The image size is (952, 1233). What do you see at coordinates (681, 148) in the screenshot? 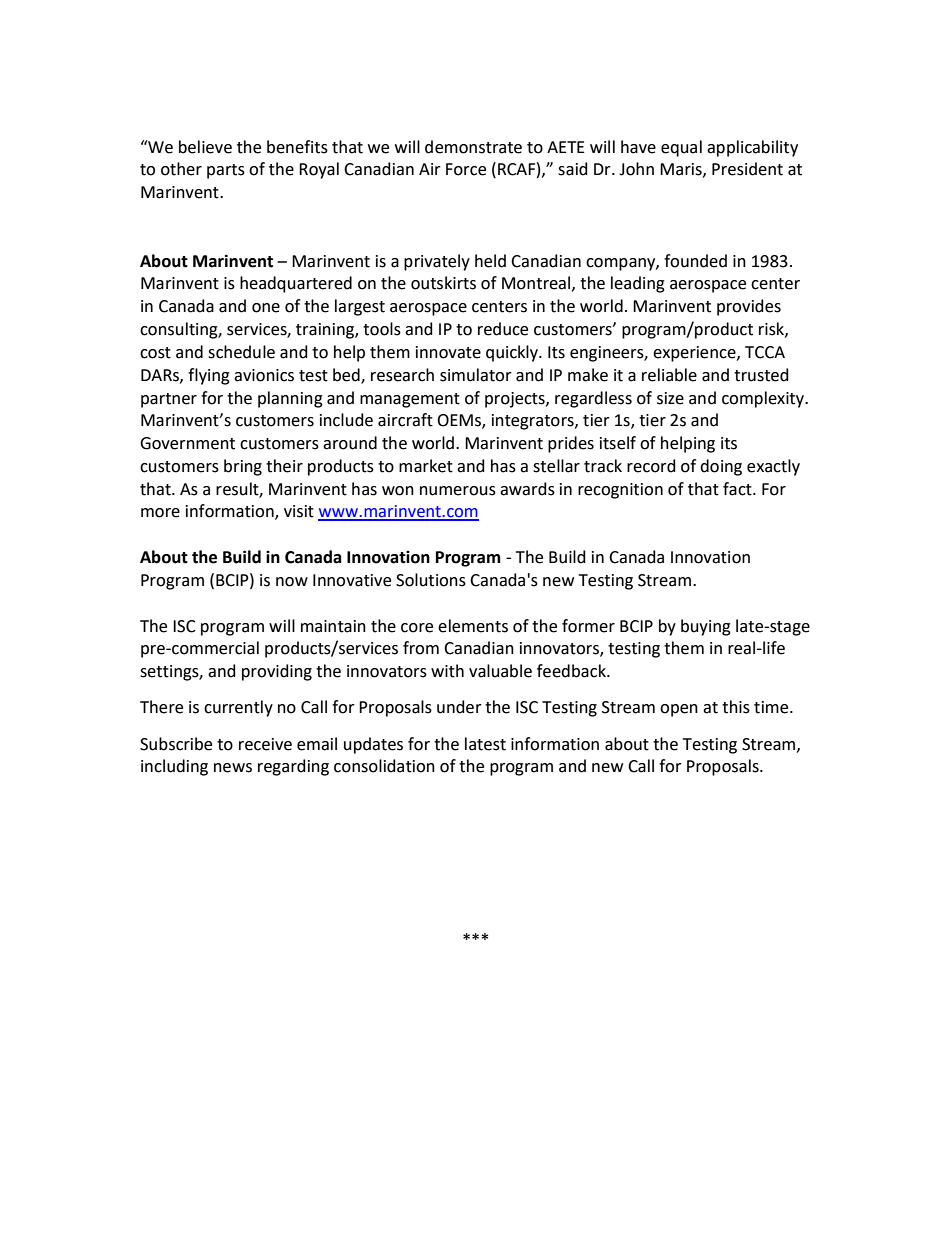
I see `equal` at bounding box center [681, 148].
